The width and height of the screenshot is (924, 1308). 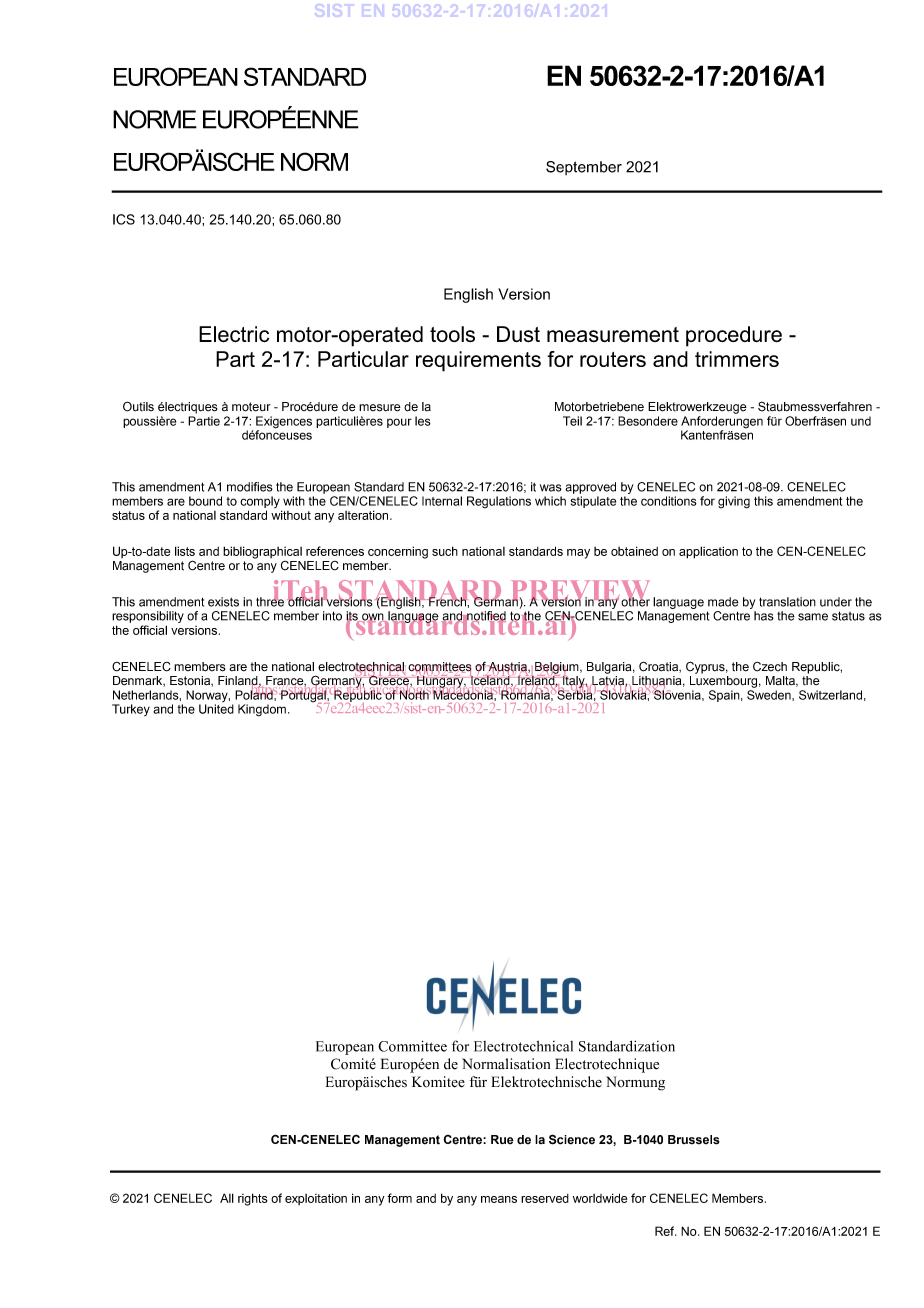 What do you see at coordinates (124, 219) in the screenshot?
I see `ICS` at bounding box center [124, 219].
